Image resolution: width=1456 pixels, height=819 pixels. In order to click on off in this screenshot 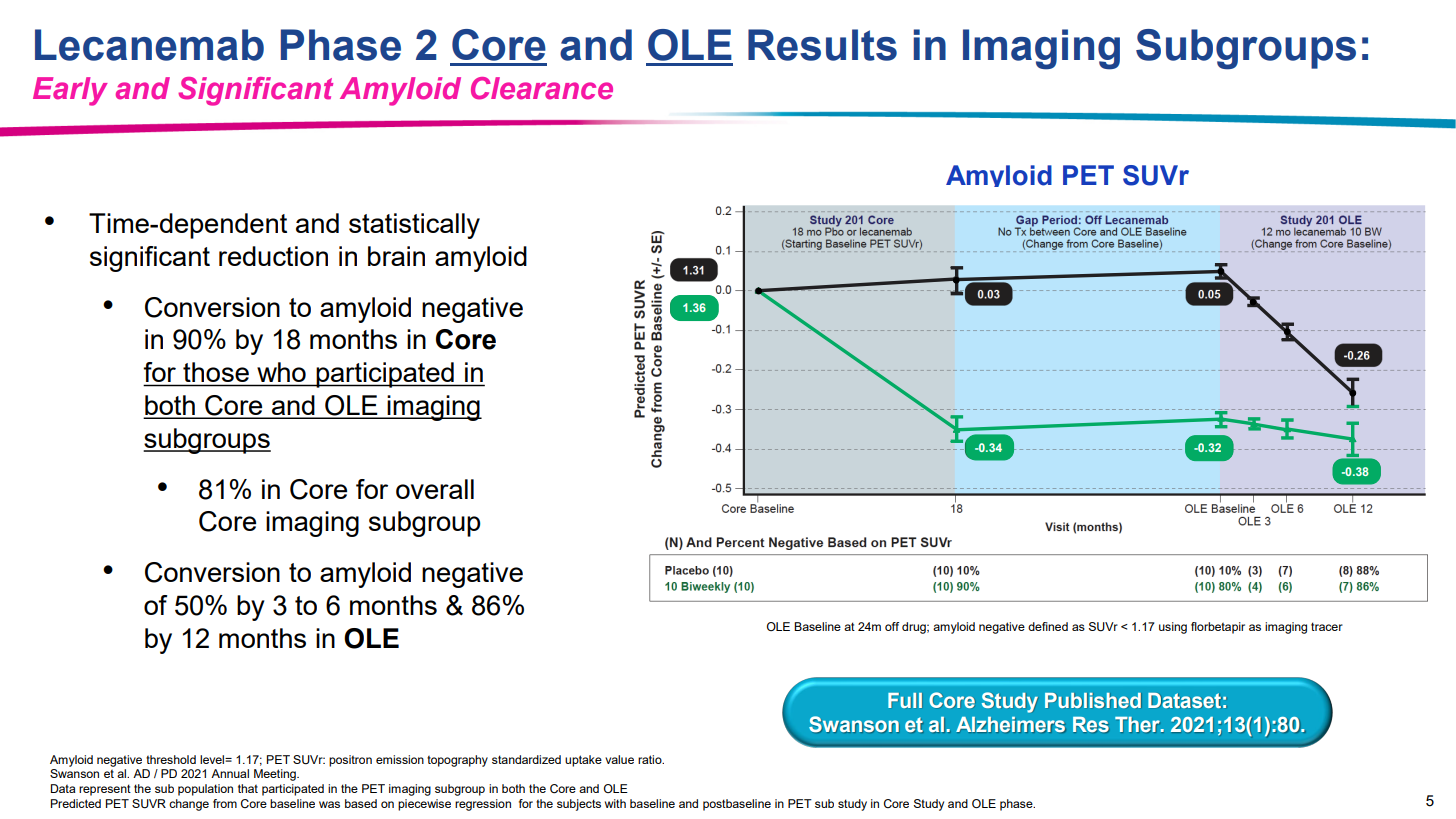, I will do `click(892, 626)`.
